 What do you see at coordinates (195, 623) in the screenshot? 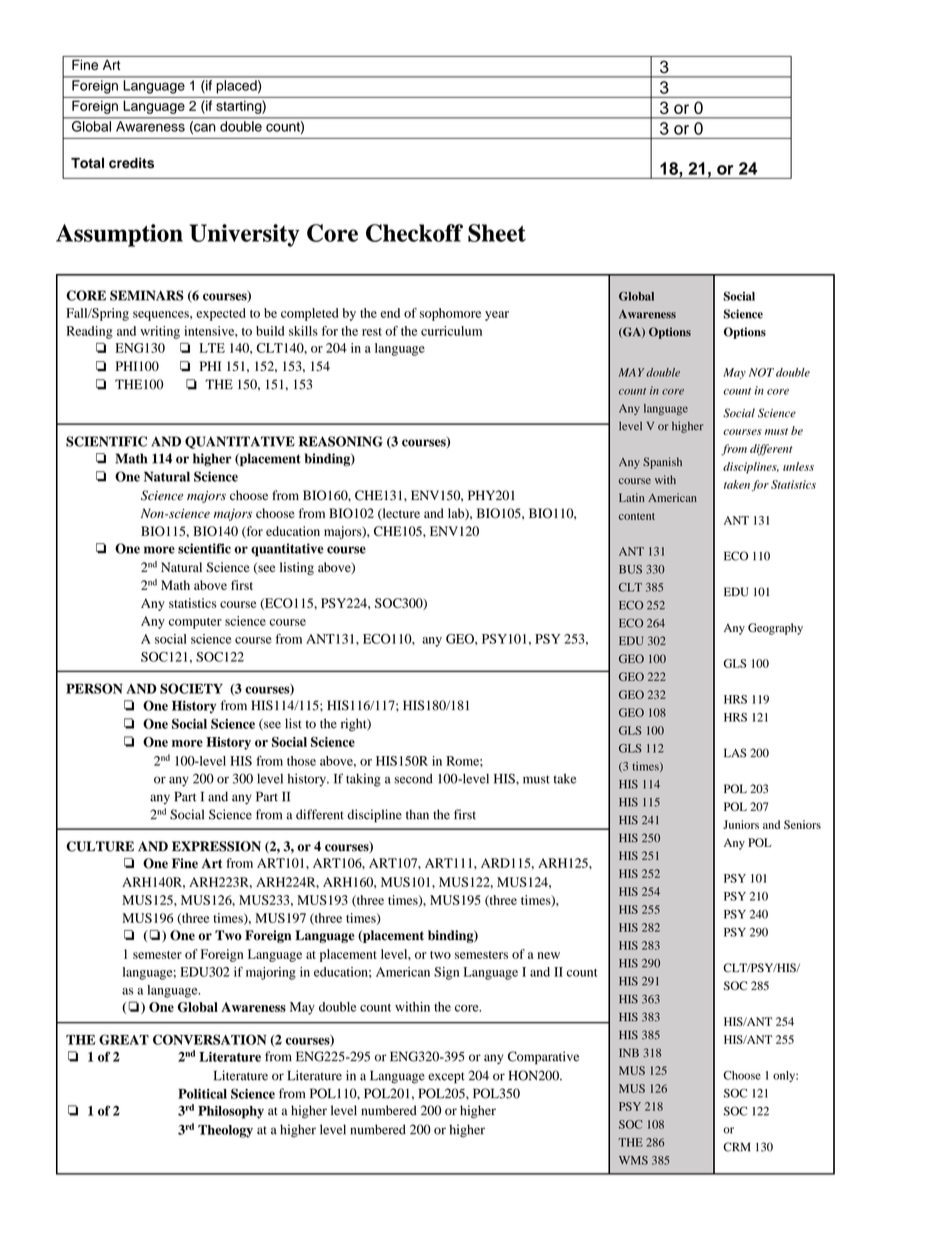
I see `computer` at bounding box center [195, 623].
